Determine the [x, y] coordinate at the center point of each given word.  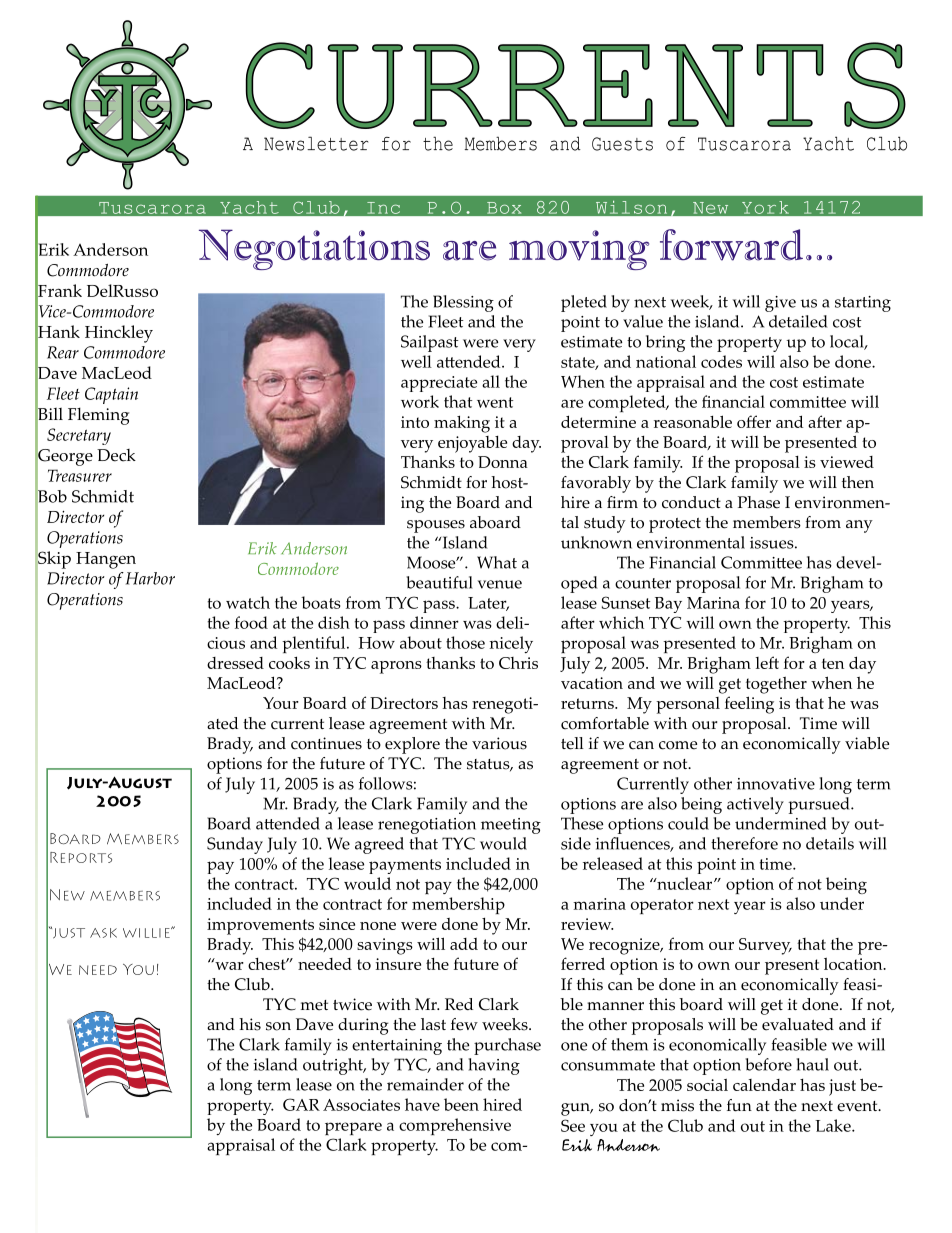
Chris [518, 663]
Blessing [463, 303]
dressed [235, 663]
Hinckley [119, 334]
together [776, 685]
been [461, 1104]
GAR [301, 1104]
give [780, 304]
